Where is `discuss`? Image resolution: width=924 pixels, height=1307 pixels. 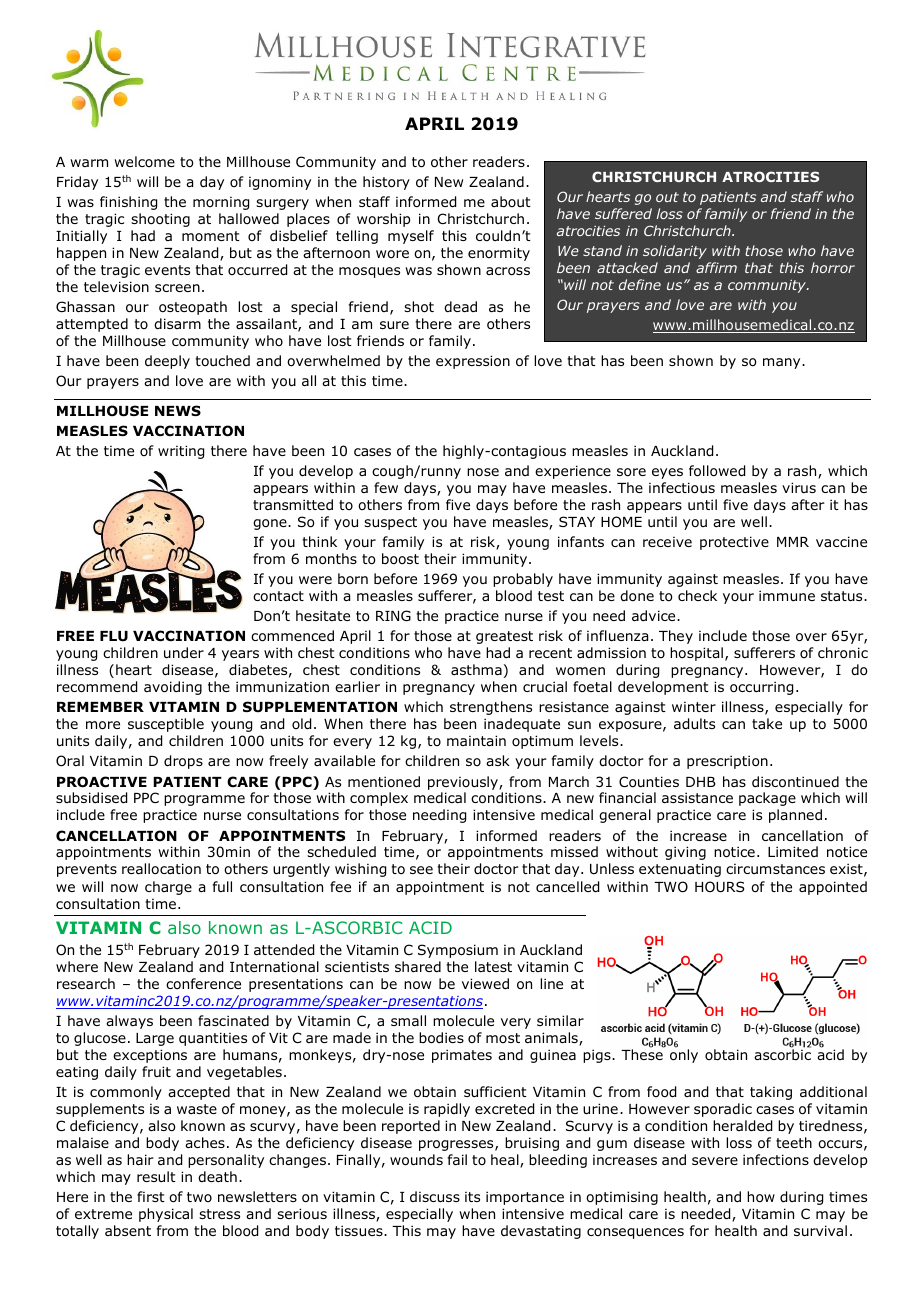 discuss is located at coordinates (435, 1196).
